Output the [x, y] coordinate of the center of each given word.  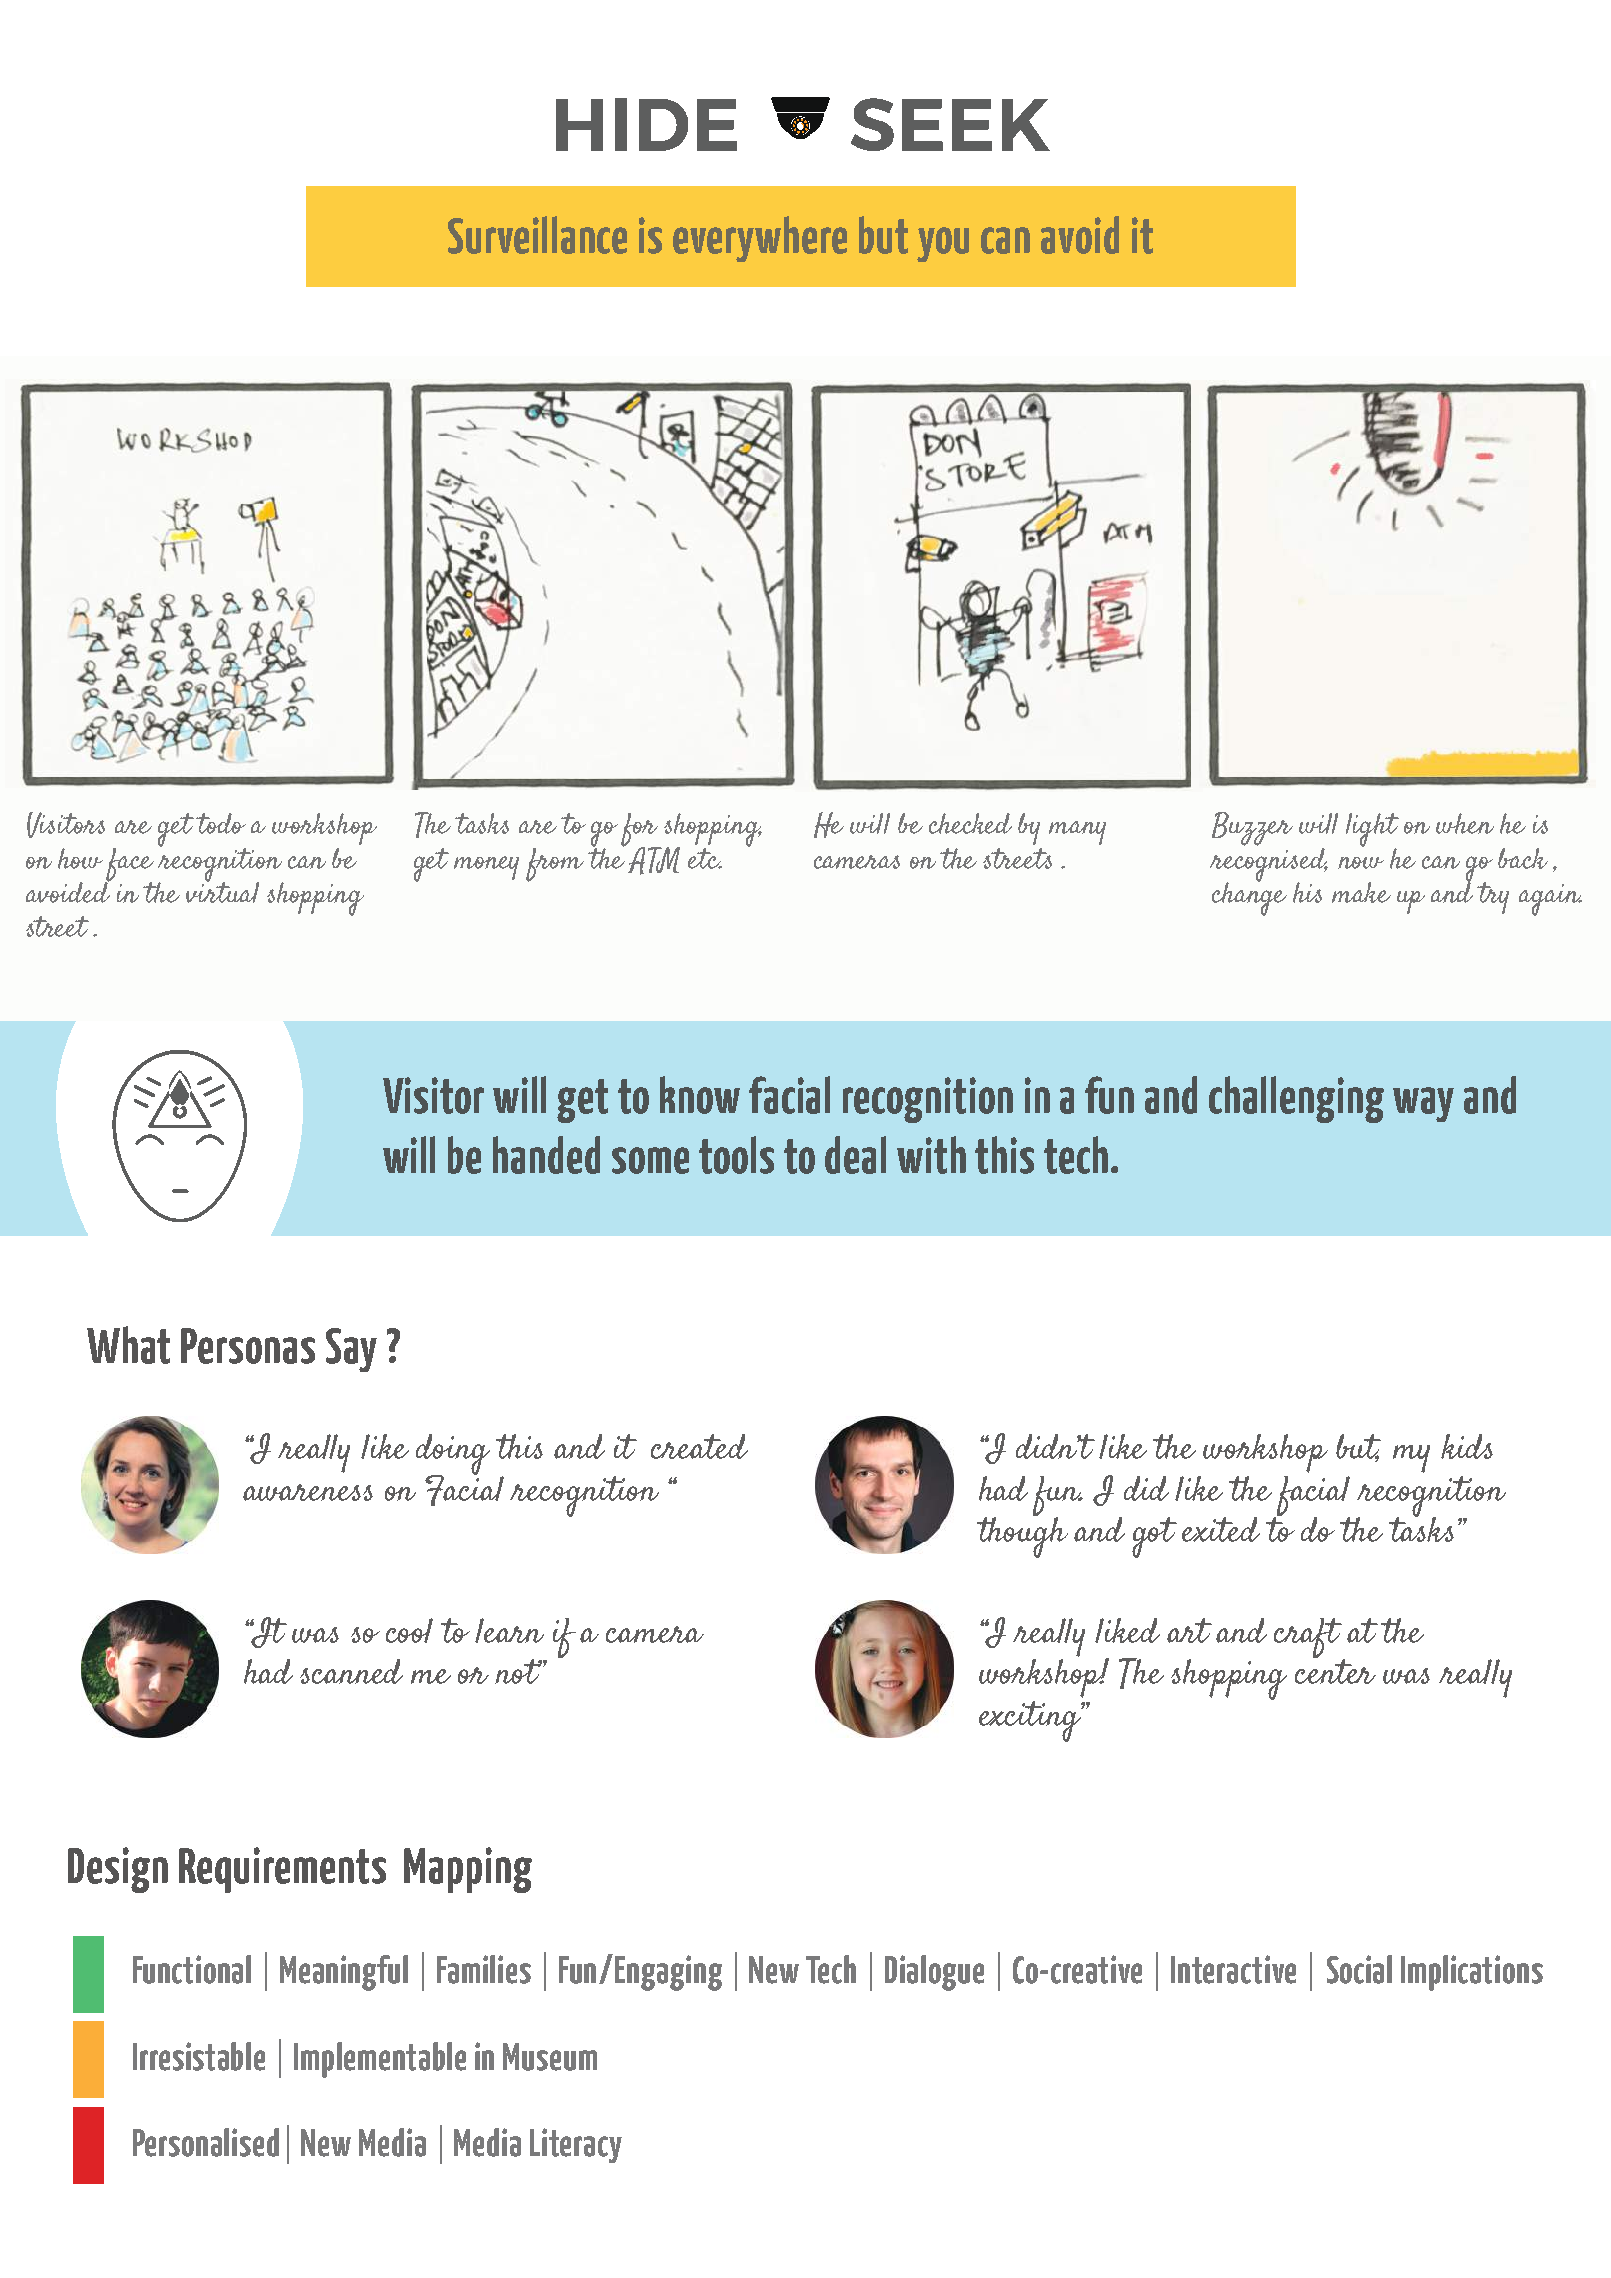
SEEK [950, 124]
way [1423, 1104]
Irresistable [199, 2056]
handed [546, 1155]
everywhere [760, 239]
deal [855, 1155]
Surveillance [537, 235]
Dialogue [934, 1973]
